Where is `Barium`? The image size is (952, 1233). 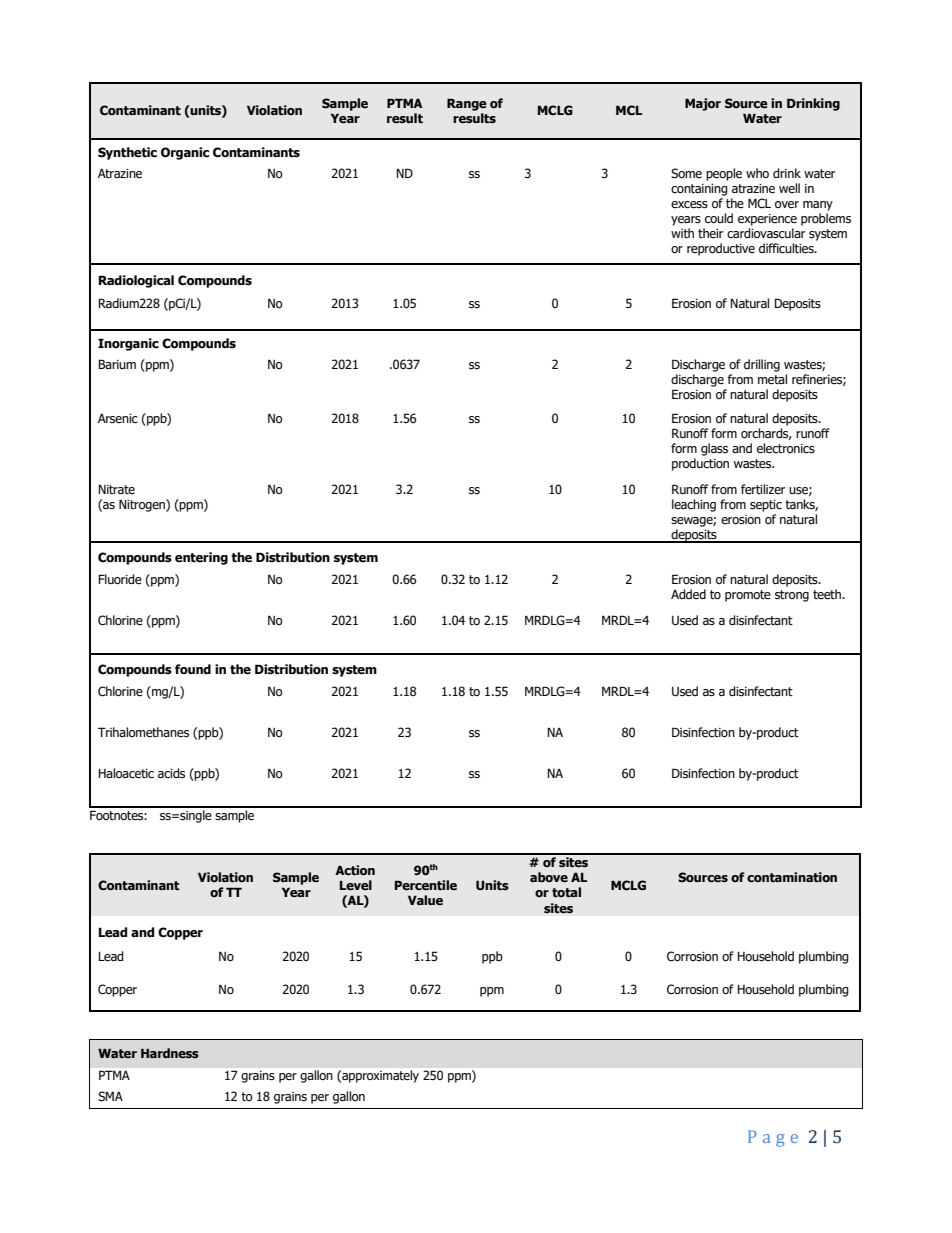 Barium is located at coordinates (117, 364).
